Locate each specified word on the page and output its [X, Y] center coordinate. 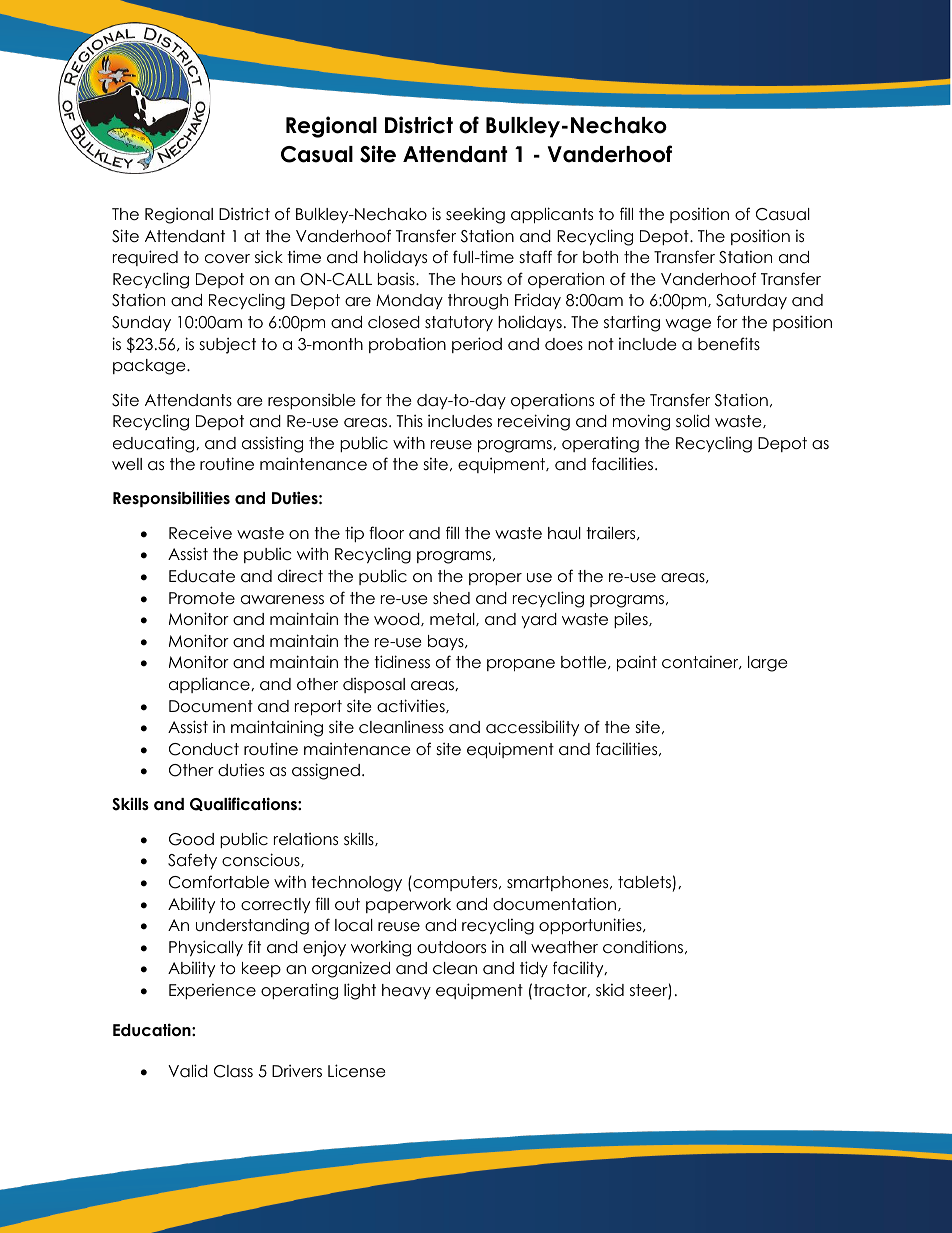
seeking [475, 215]
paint [637, 663]
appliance [210, 685]
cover [227, 259]
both [600, 257]
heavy [406, 991]
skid [610, 990]
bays [447, 642]
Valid [188, 1071]
